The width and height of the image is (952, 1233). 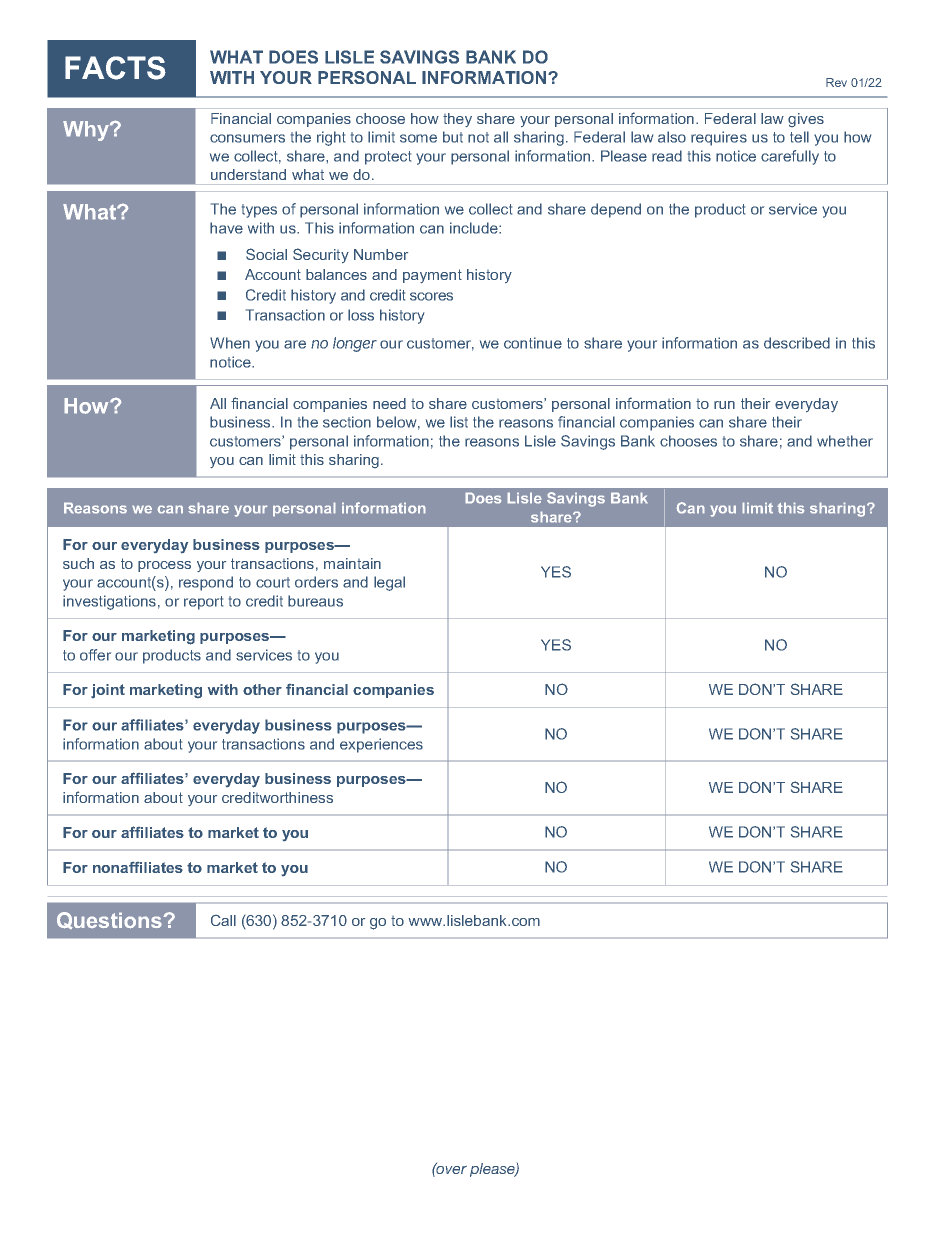 What do you see at coordinates (459, 422) in the image?
I see `list` at bounding box center [459, 422].
